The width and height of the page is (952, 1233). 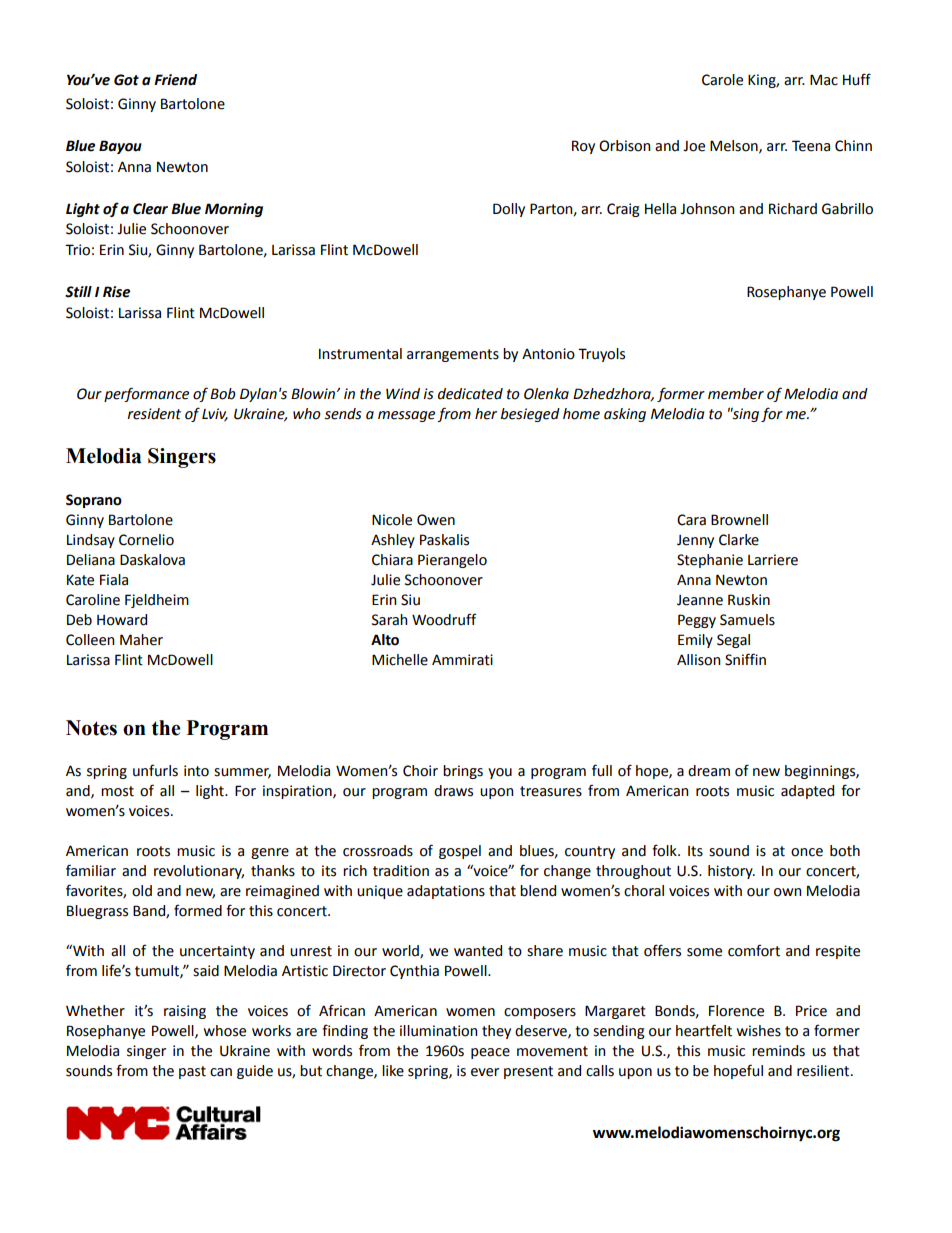 What do you see at coordinates (807, 792) in the page?
I see `adapted` at bounding box center [807, 792].
